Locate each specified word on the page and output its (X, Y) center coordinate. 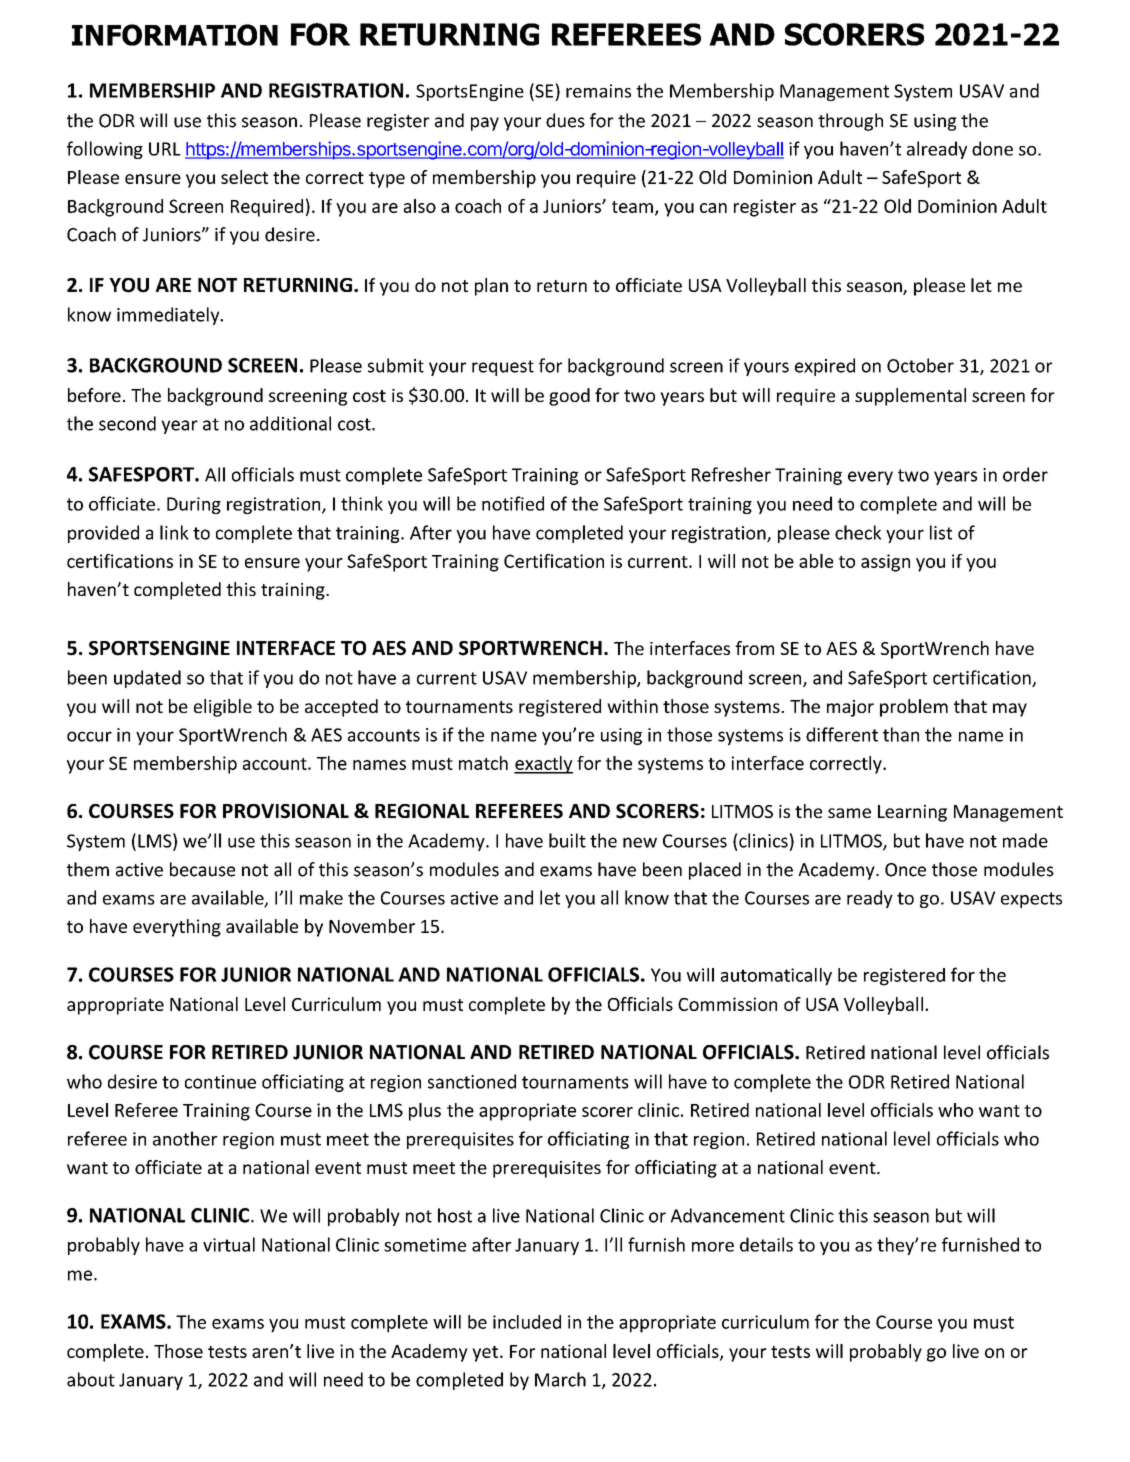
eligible (223, 708)
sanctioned (472, 1081)
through (850, 122)
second (127, 423)
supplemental (910, 397)
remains (598, 91)
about (91, 1379)
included (527, 1322)
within (632, 706)
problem (914, 708)
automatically (776, 977)
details (766, 1244)
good (569, 397)
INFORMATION (175, 35)
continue (220, 1082)
